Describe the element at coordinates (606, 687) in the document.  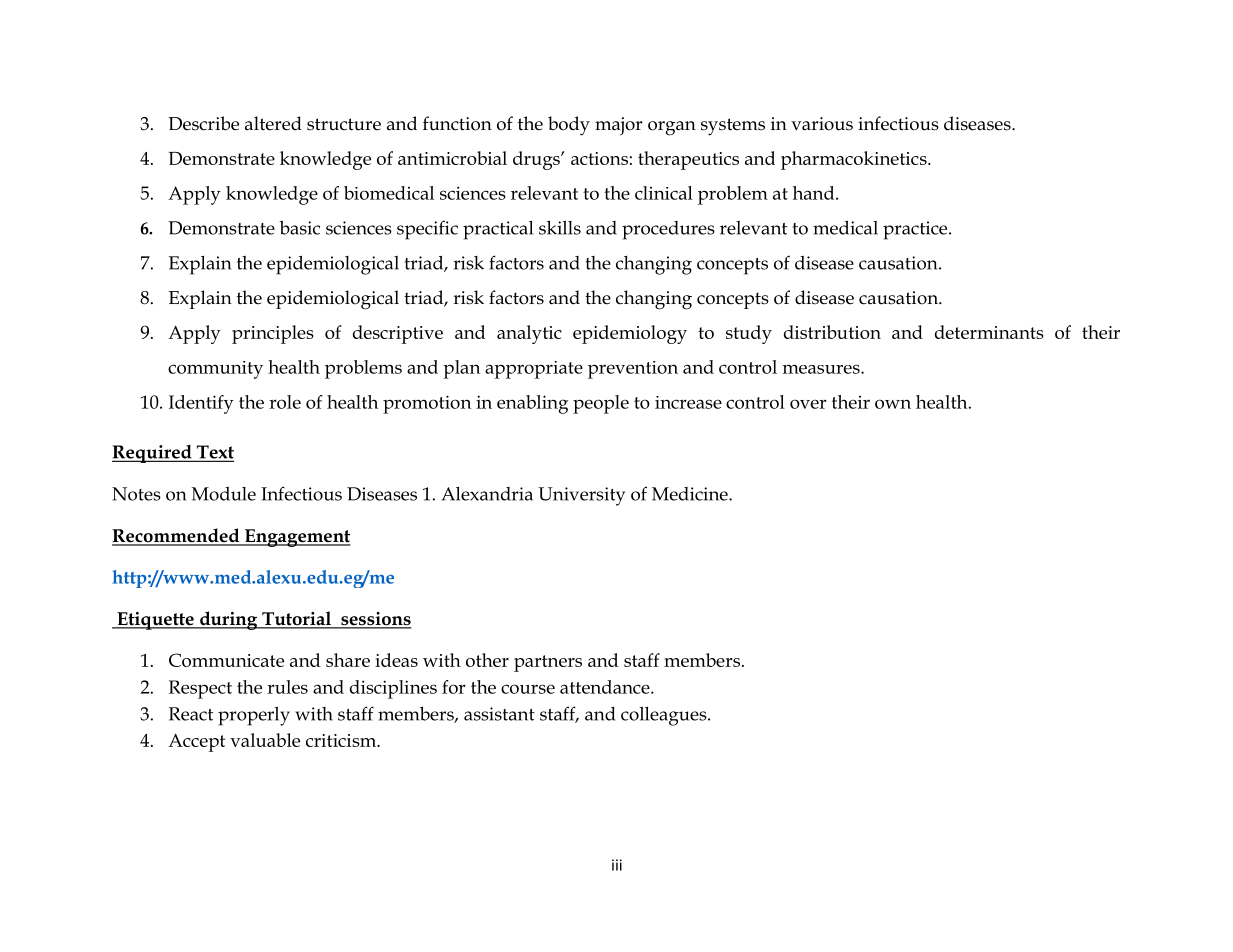
I see `attendance` at that location.
